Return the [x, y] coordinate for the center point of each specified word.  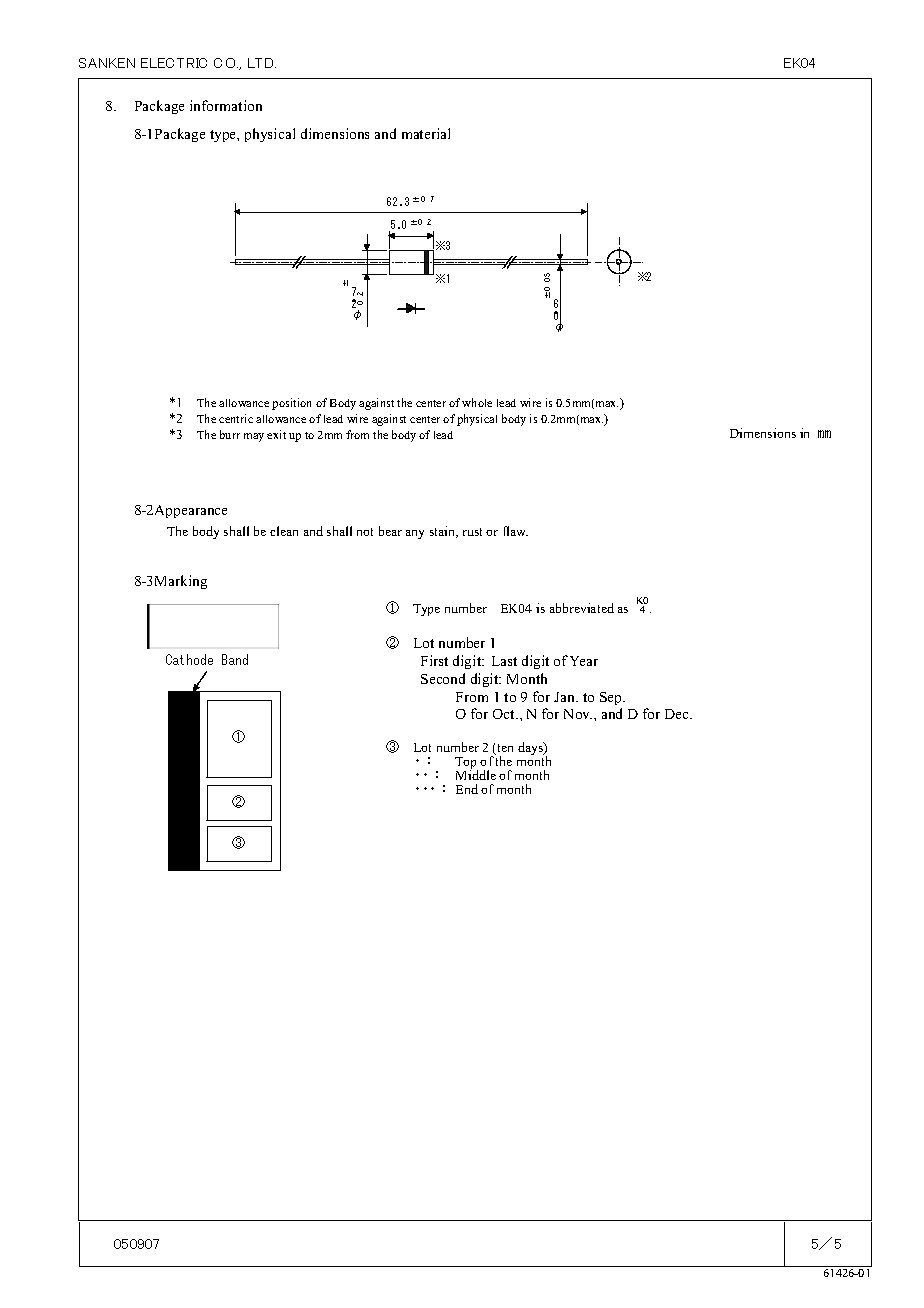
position [291, 404]
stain [444, 532]
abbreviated [582, 608]
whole [477, 402]
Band [235, 659]
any [415, 534]
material [426, 133]
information [226, 105]
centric [236, 418]
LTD [262, 63]
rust [472, 532]
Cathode [189, 659]
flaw [516, 531]
